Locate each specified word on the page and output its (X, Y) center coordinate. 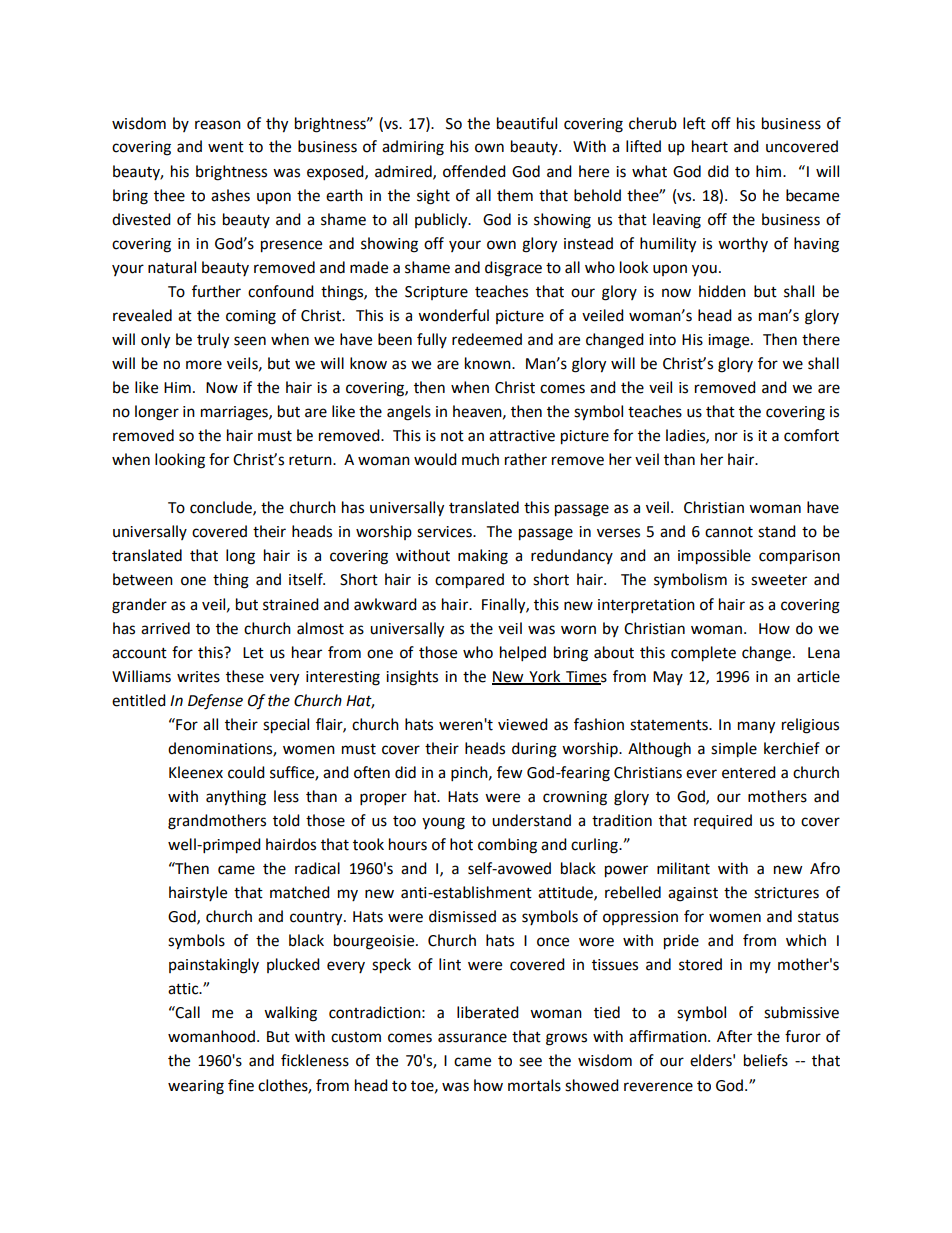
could (246, 772)
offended (474, 171)
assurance (472, 1038)
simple (734, 750)
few (510, 772)
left (694, 123)
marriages (235, 413)
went (226, 147)
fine (241, 1085)
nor (726, 437)
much (480, 459)
